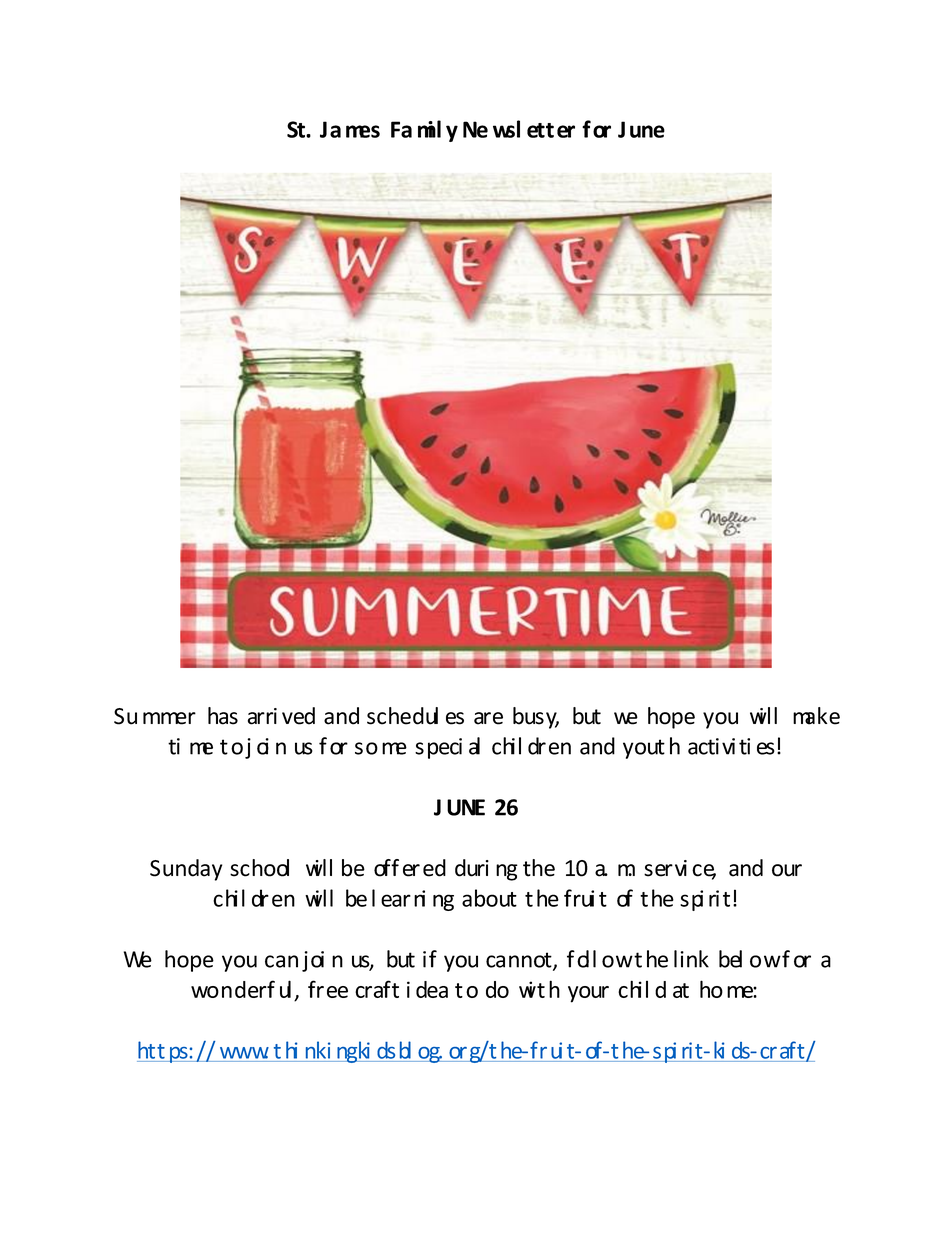 Image resolution: width=952 pixels, height=1233 pixels. I want to click on etter, so click(551, 130).
